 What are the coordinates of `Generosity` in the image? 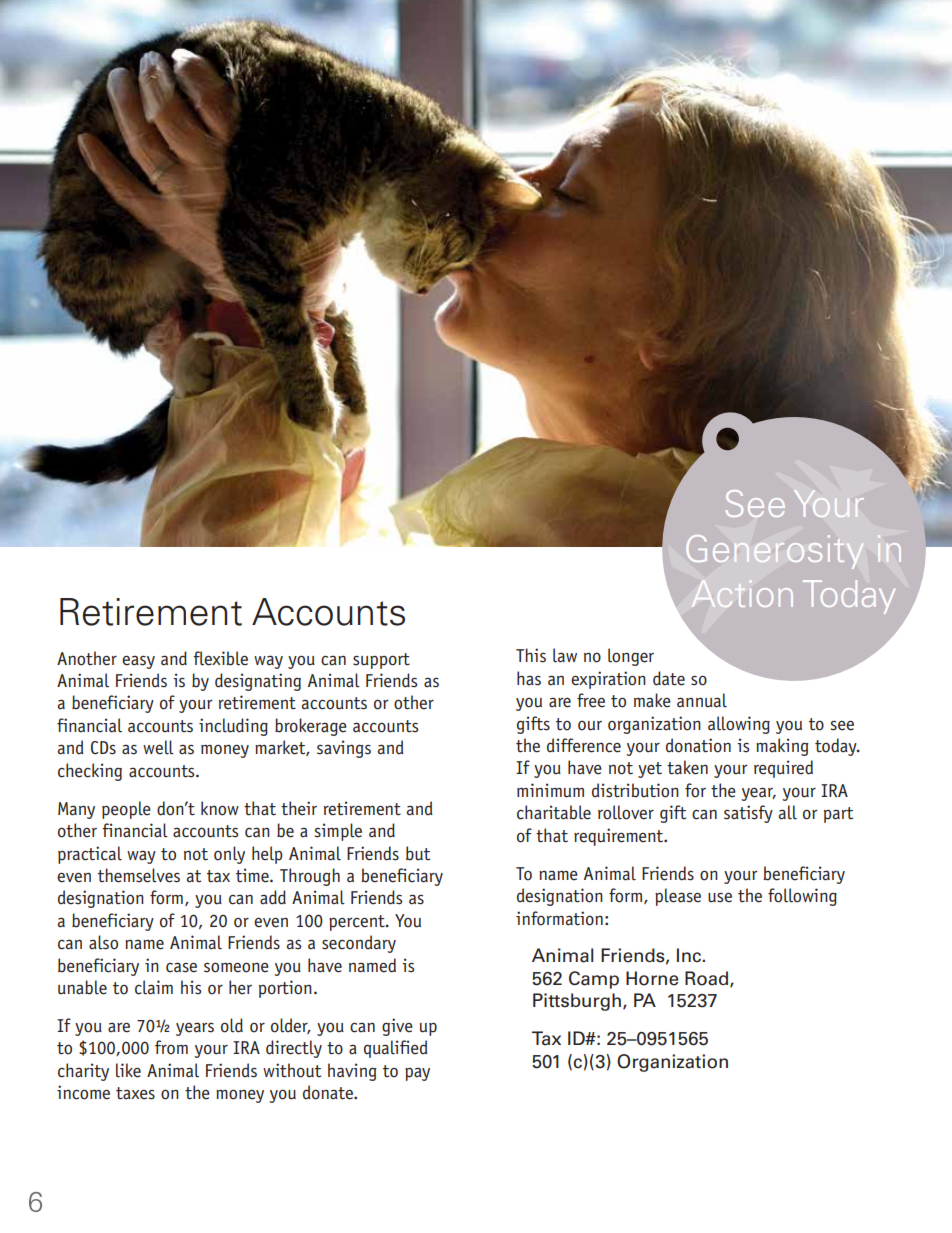 It's located at (774, 552).
